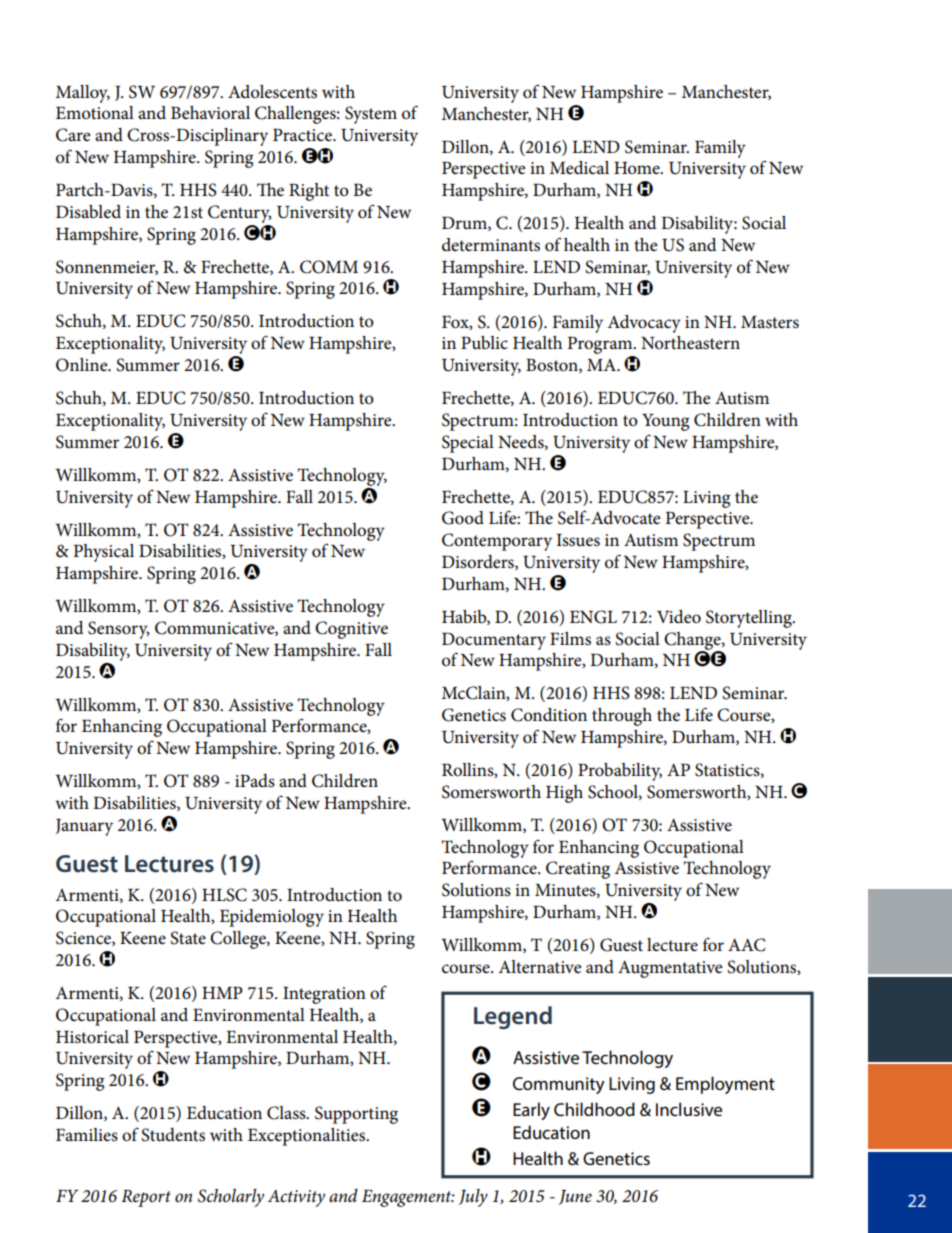  I want to click on Probability, so click(620, 772).
